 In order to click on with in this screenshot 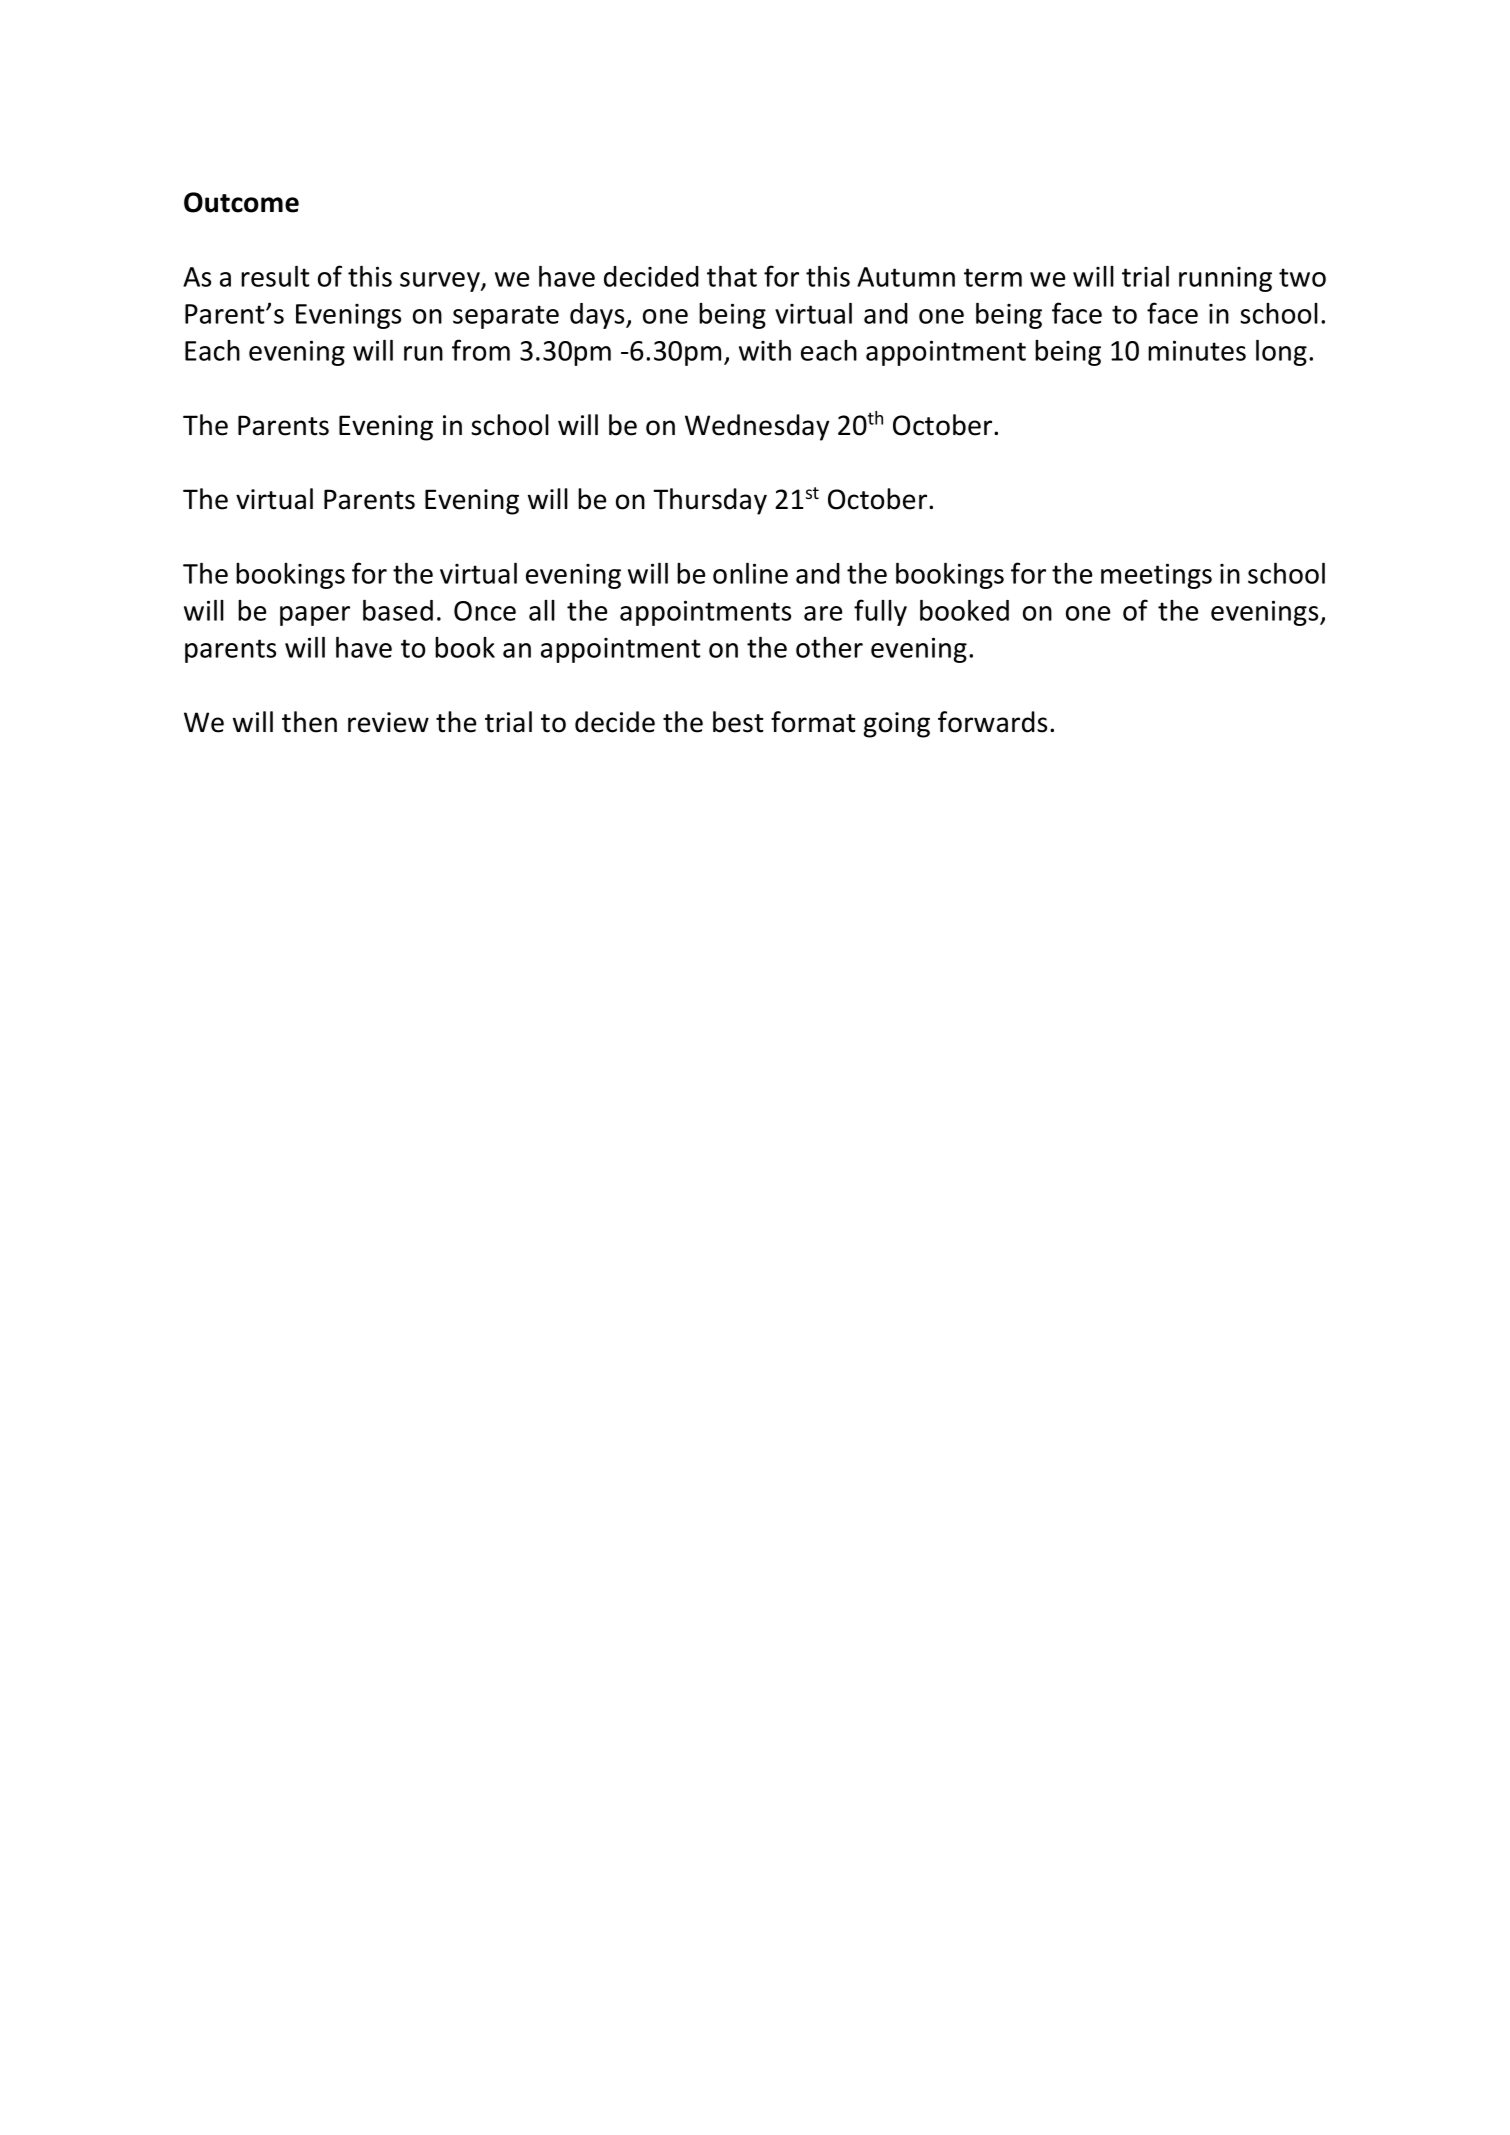, I will do `click(765, 350)`.
